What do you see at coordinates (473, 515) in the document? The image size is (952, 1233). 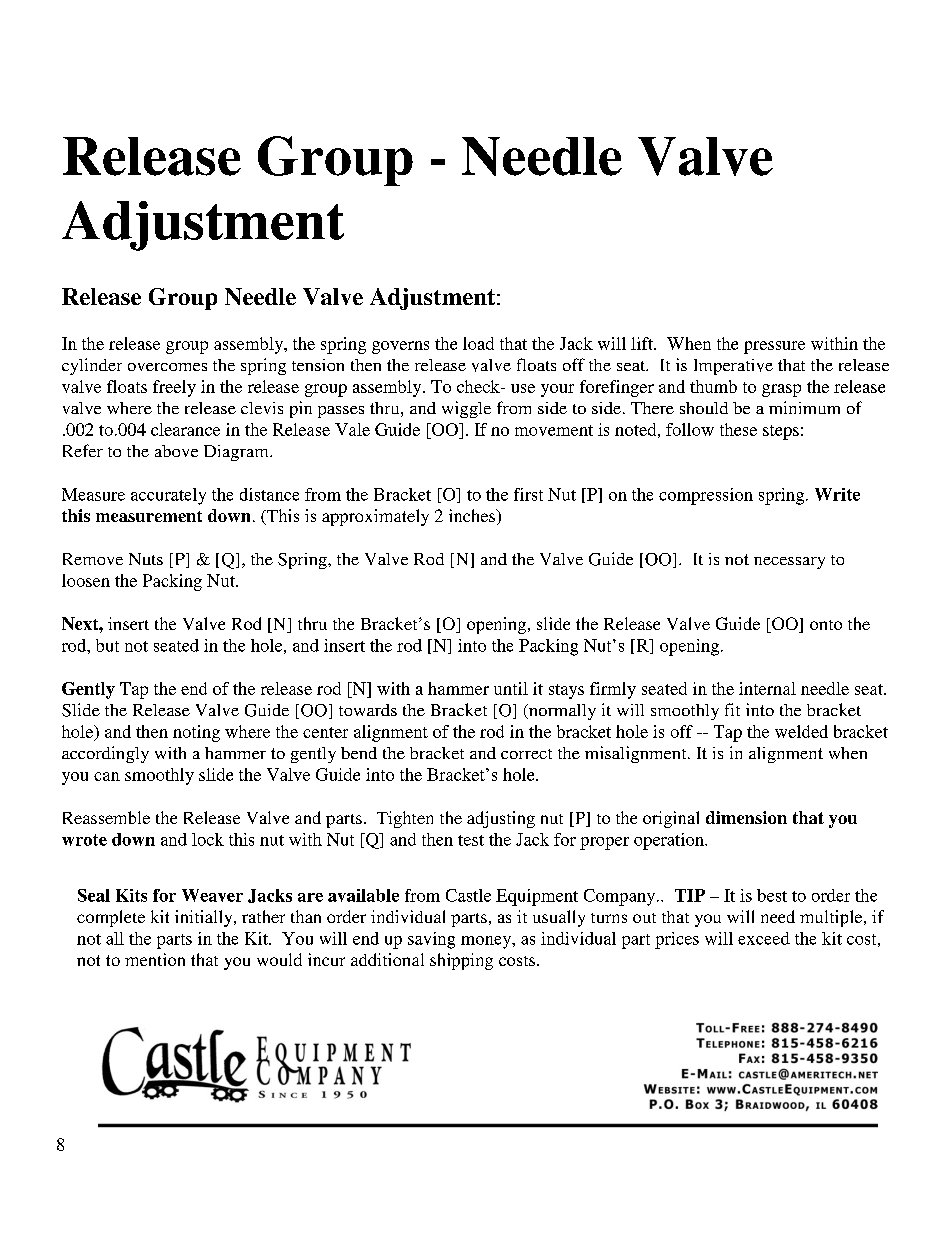 I see `inches` at bounding box center [473, 515].
